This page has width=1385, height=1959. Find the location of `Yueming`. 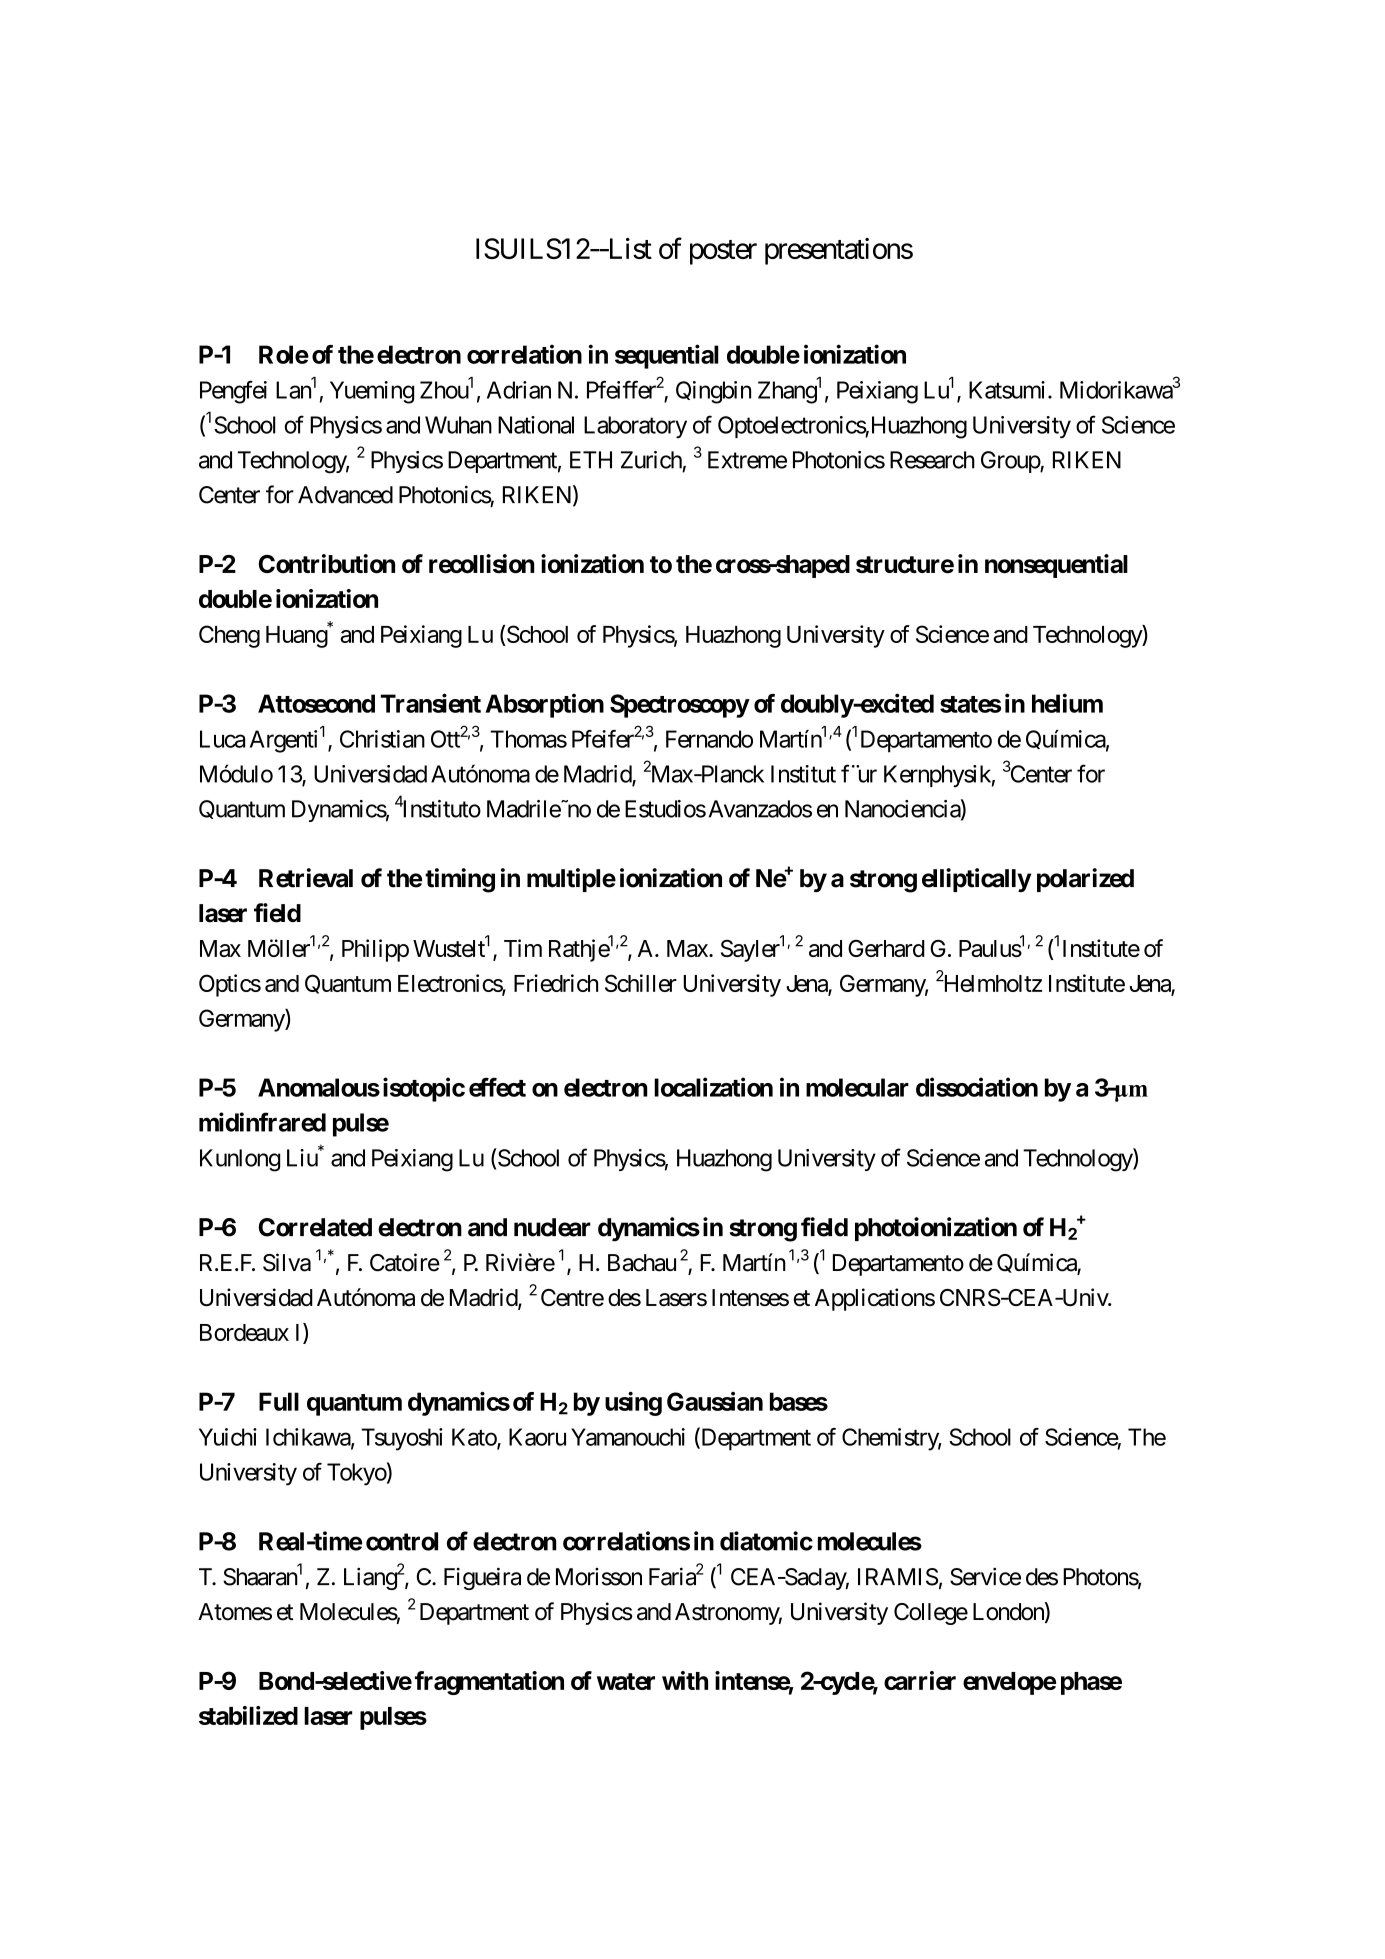

Yueming is located at coordinates (372, 392).
